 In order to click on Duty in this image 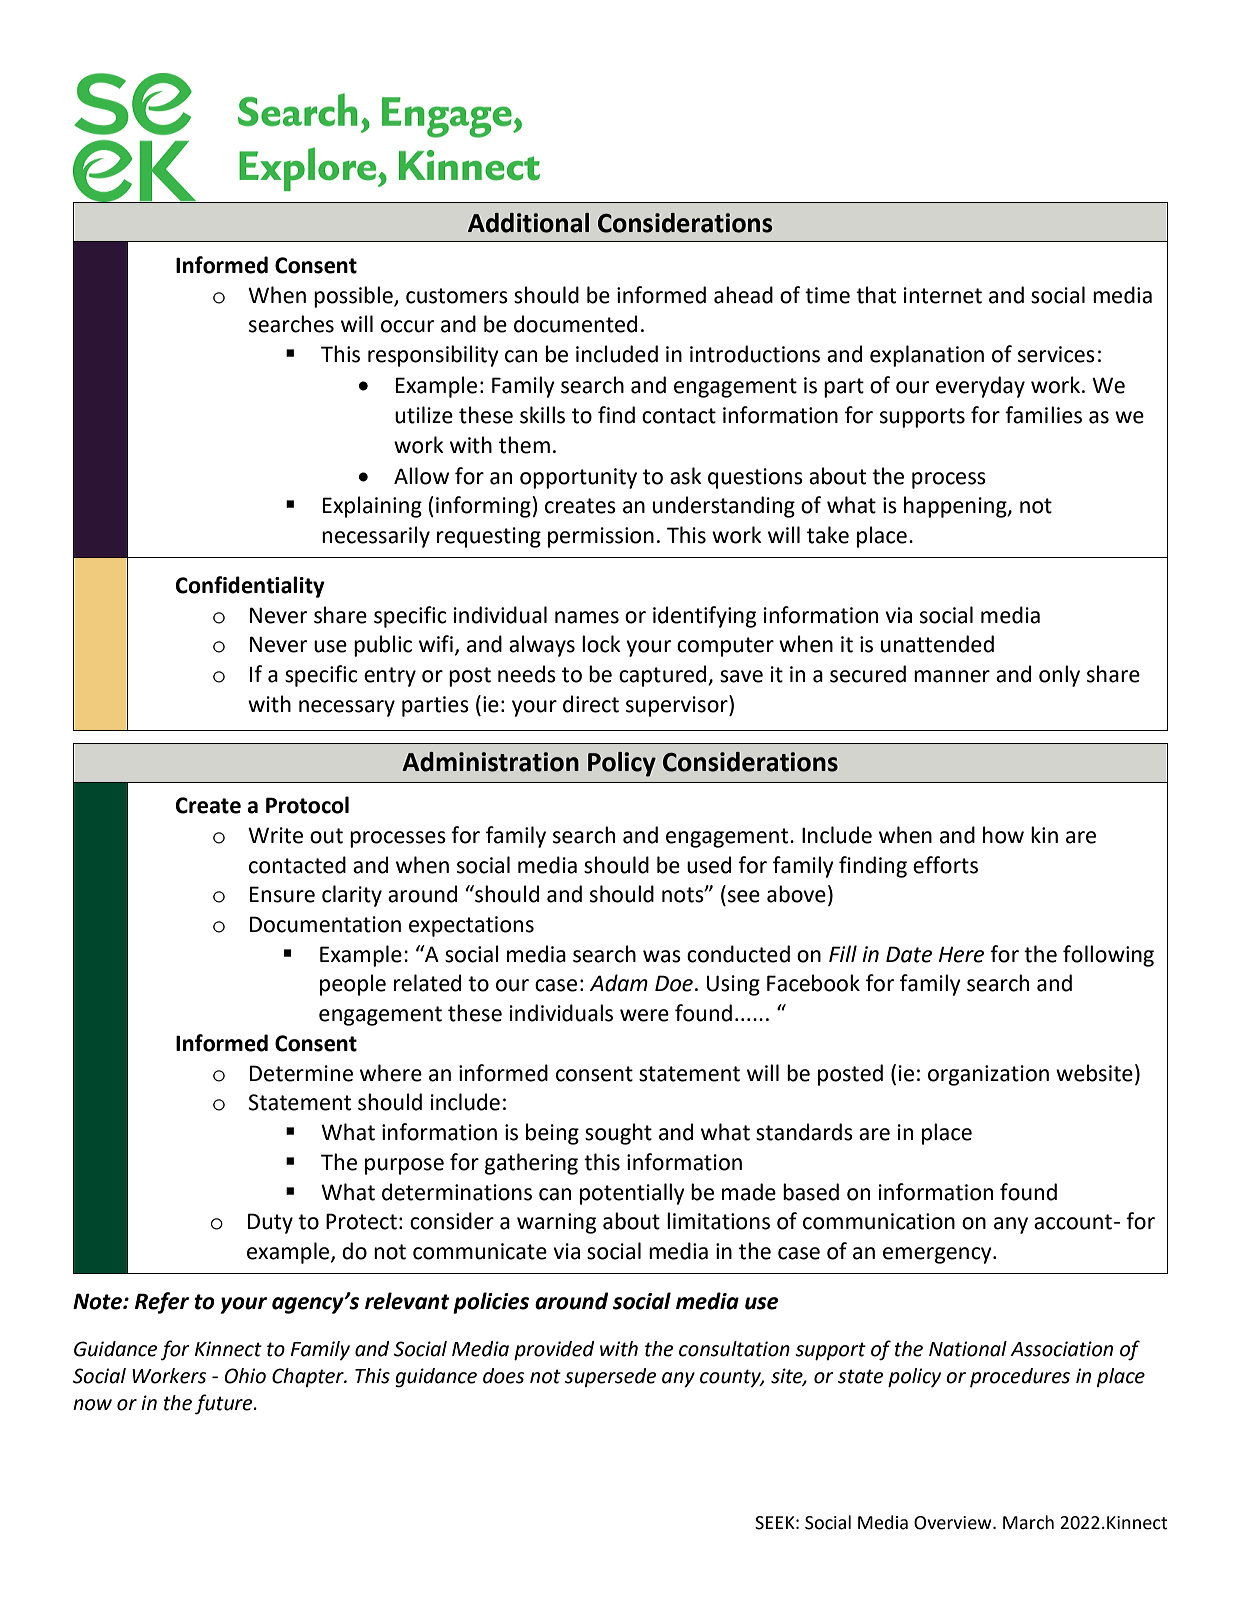, I will do `click(270, 1223)`.
